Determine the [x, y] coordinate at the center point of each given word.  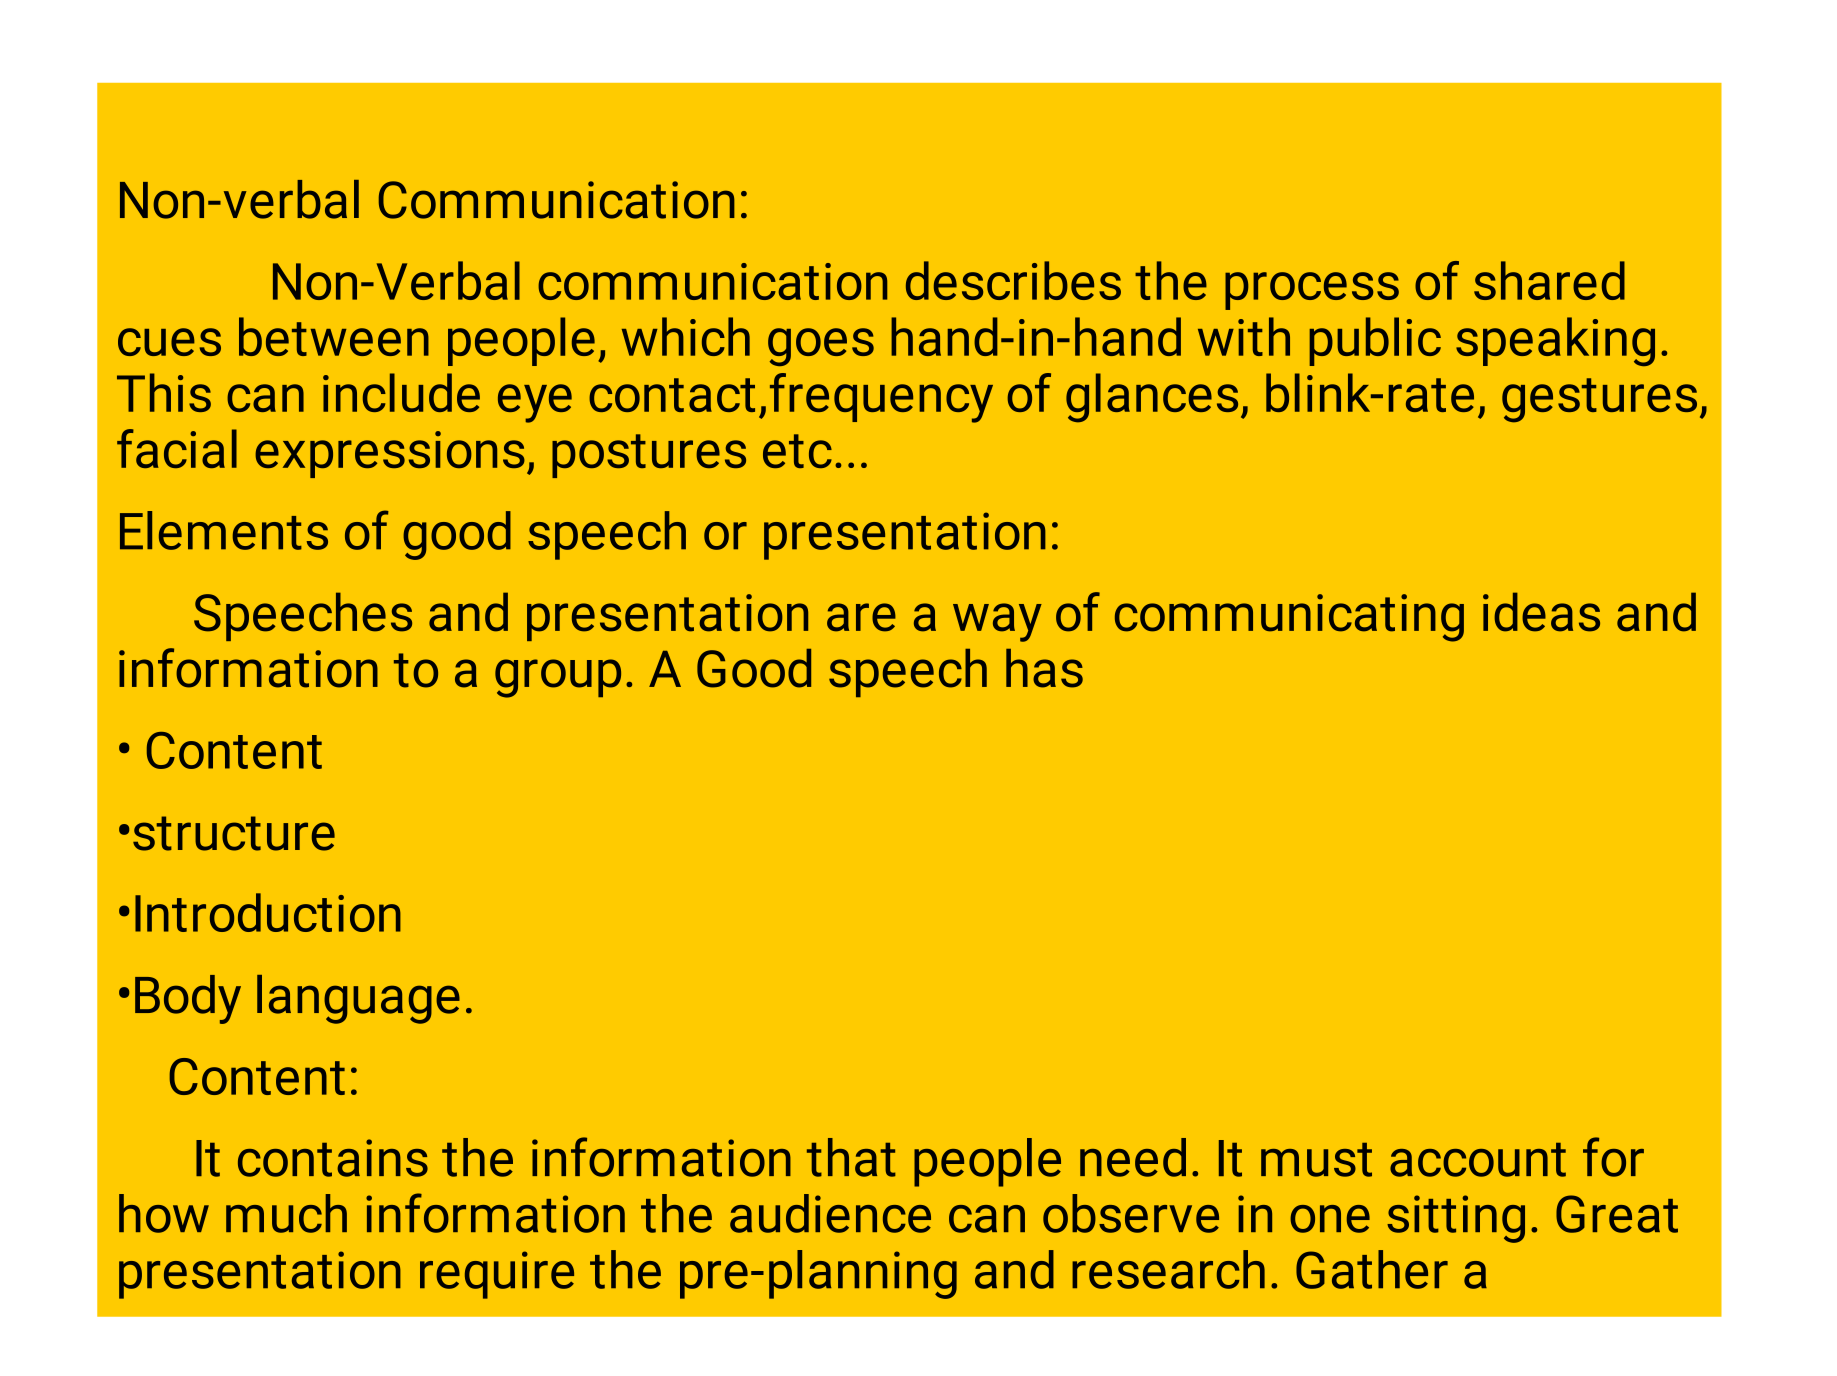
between [334, 336]
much [286, 1213]
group [558, 678]
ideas [1541, 612]
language [358, 999]
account [1478, 1160]
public [1375, 341]
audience [830, 1213]
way [997, 622]
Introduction [268, 912]
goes [821, 347]
